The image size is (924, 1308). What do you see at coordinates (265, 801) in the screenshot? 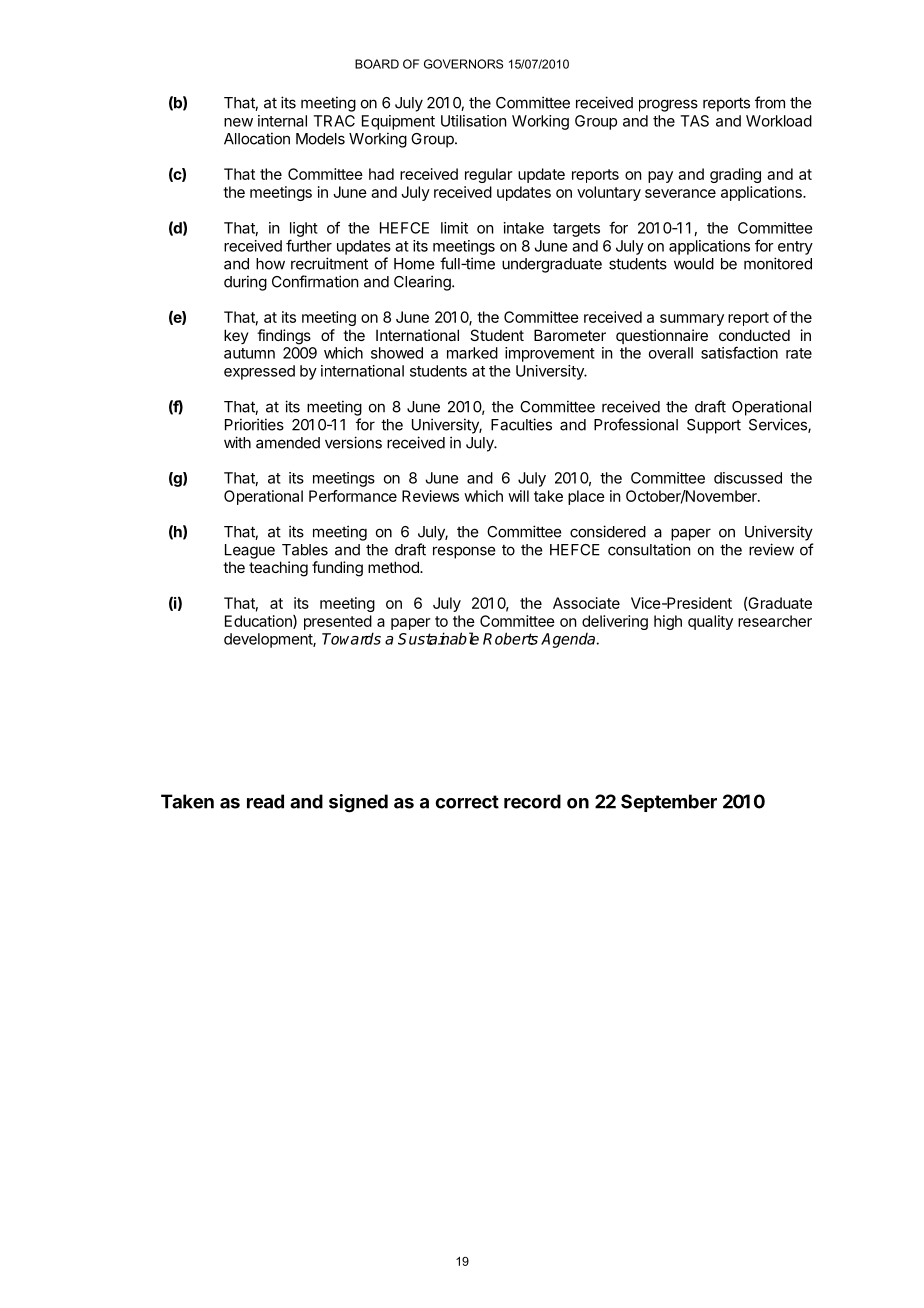
I see `read` at bounding box center [265, 801].
